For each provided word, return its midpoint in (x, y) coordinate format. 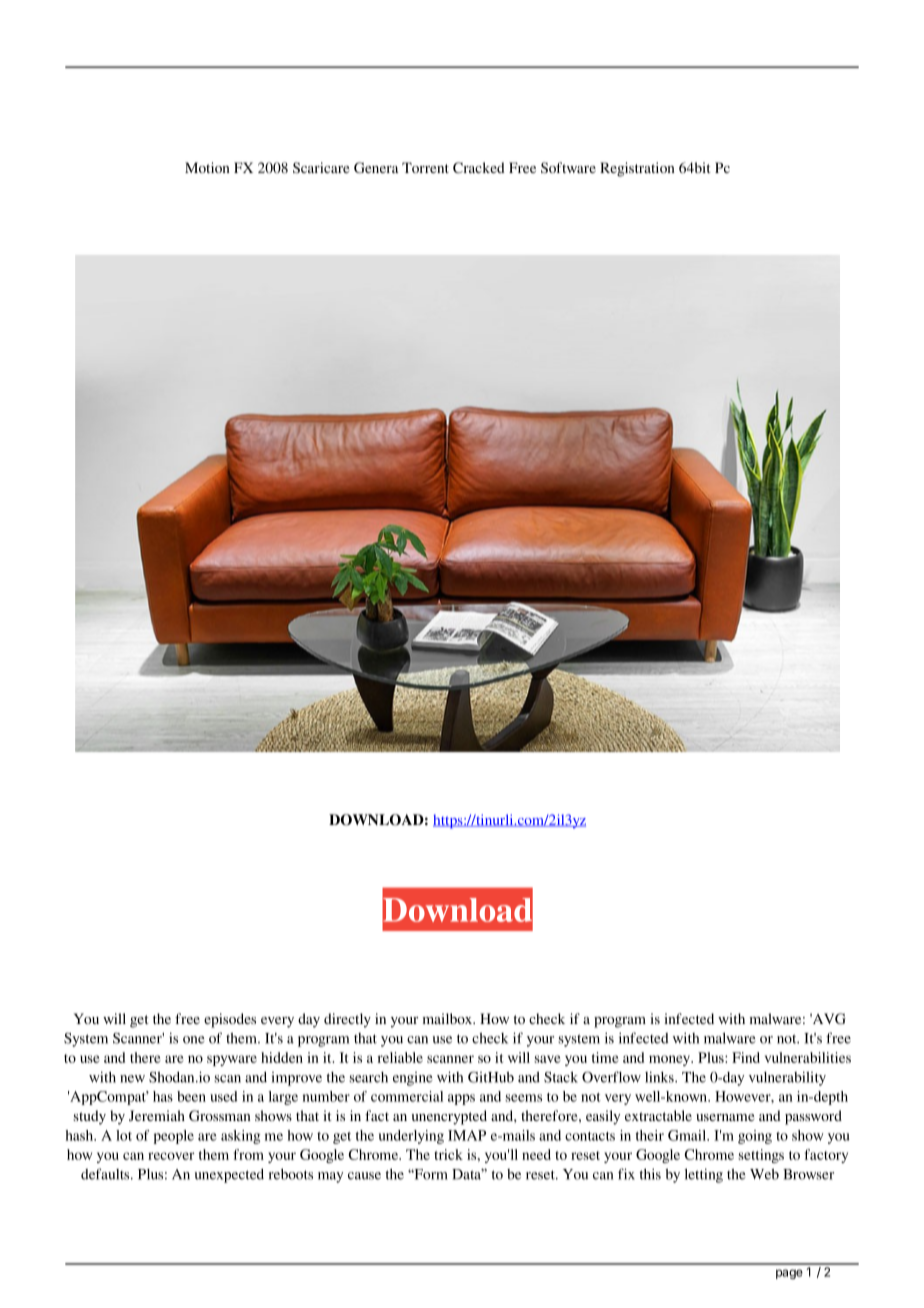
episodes (230, 1020)
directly (347, 1020)
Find (746, 1057)
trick (449, 1154)
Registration (637, 169)
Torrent (425, 167)
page (789, 1274)
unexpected (229, 1175)
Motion (207, 167)
